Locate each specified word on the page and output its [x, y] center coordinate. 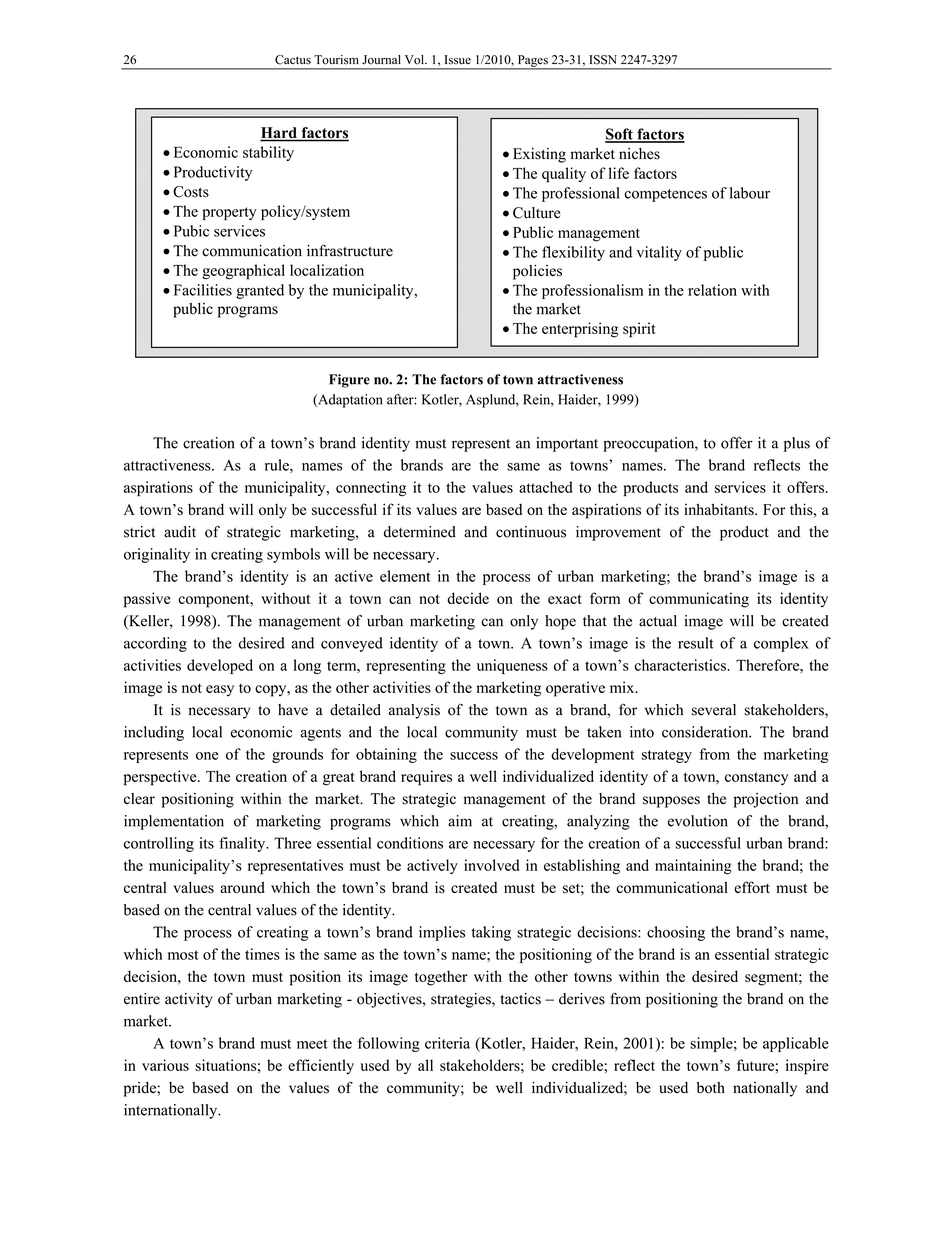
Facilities [203, 290]
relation [712, 290]
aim [460, 821]
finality [243, 844]
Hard [279, 134]
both [711, 1088]
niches [639, 154]
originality [157, 555]
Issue [457, 60]
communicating [699, 600]
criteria [447, 1043]
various [165, 1065]
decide [468, 598]
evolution [698, 821]
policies [537, 272]
